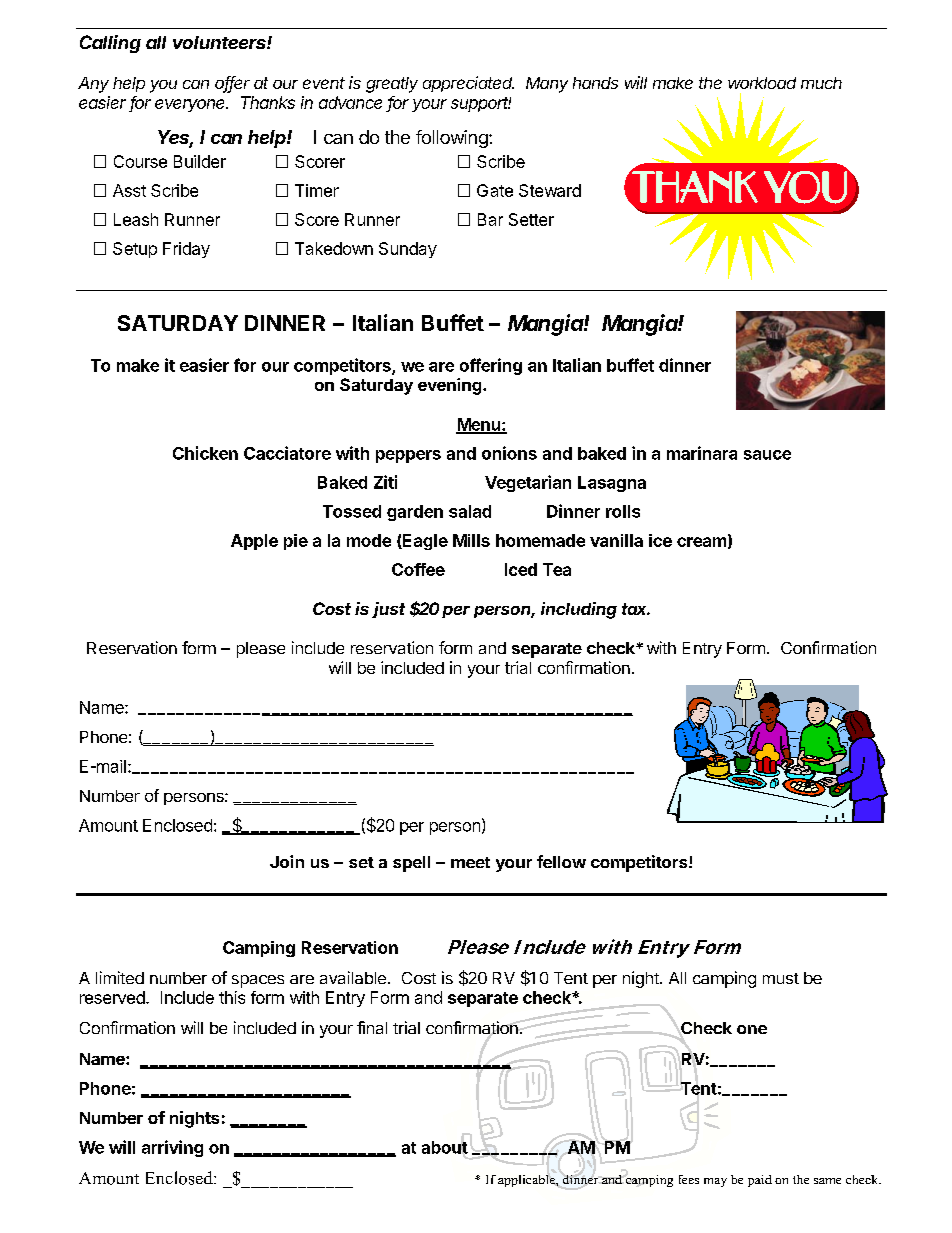 The width and height of the image is (952, 1233). I want to click on Chicken, so click(205, 453).
